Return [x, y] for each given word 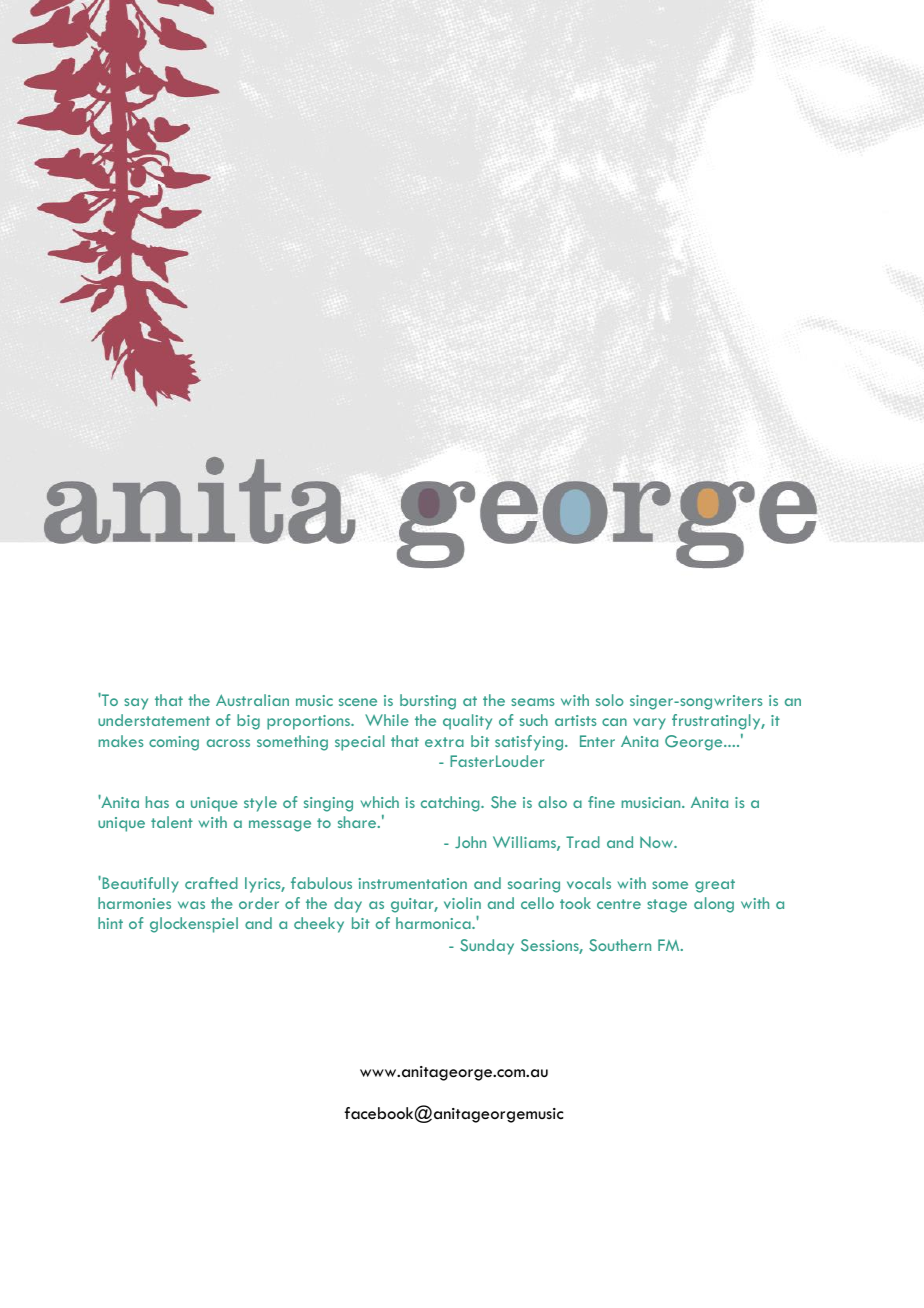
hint [110, 923]
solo [610, 700]
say [136, 704]
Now [657, 842]
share [358, 822]
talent [172, 822]
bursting [428, 702]
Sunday [487, 947]
